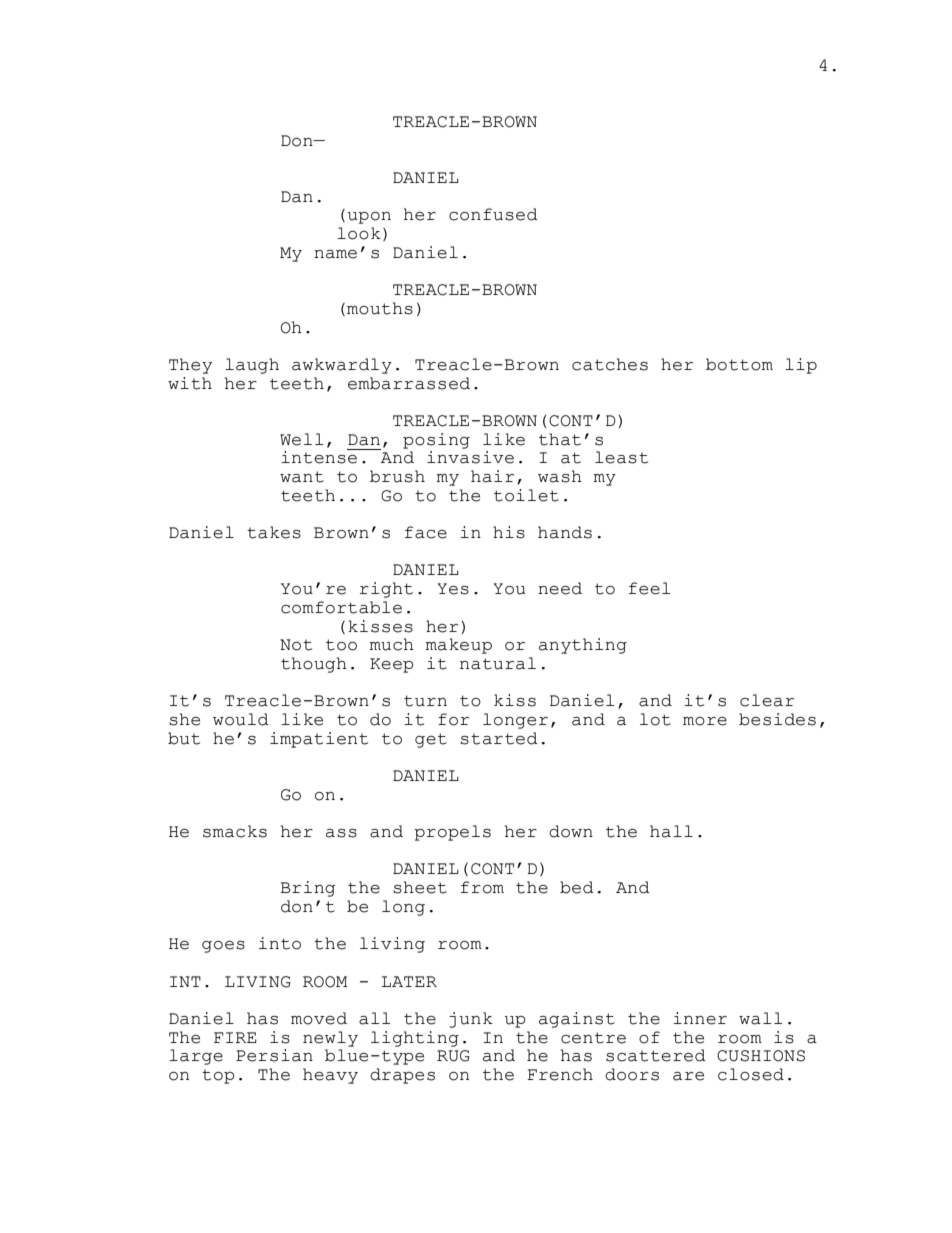 The width and height of the screenshot is (952, 1233). I want to click on confused, so click(493, 214).
